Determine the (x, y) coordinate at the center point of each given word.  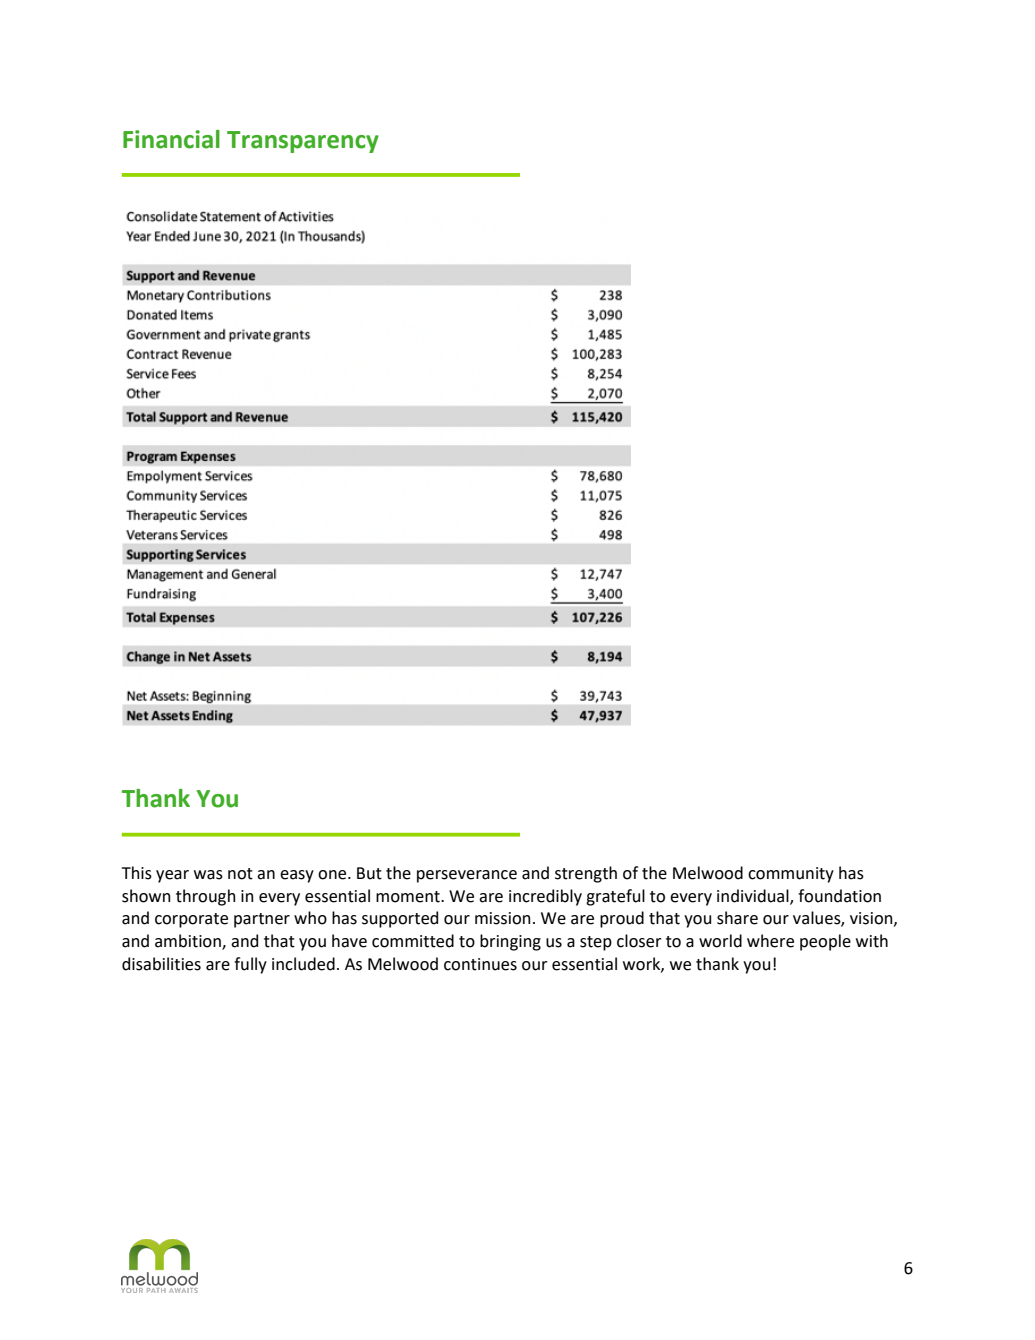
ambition (189, 942)
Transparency (303, 142)
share (737, 918)
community (791, 875)
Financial (171, 139)
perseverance (467, 876)
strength (586, 874)
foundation (839, 896)
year (172, 876)
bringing (510, 942)
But (369, 873)
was (208, 875)
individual (754, 896)
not (240, 874)
